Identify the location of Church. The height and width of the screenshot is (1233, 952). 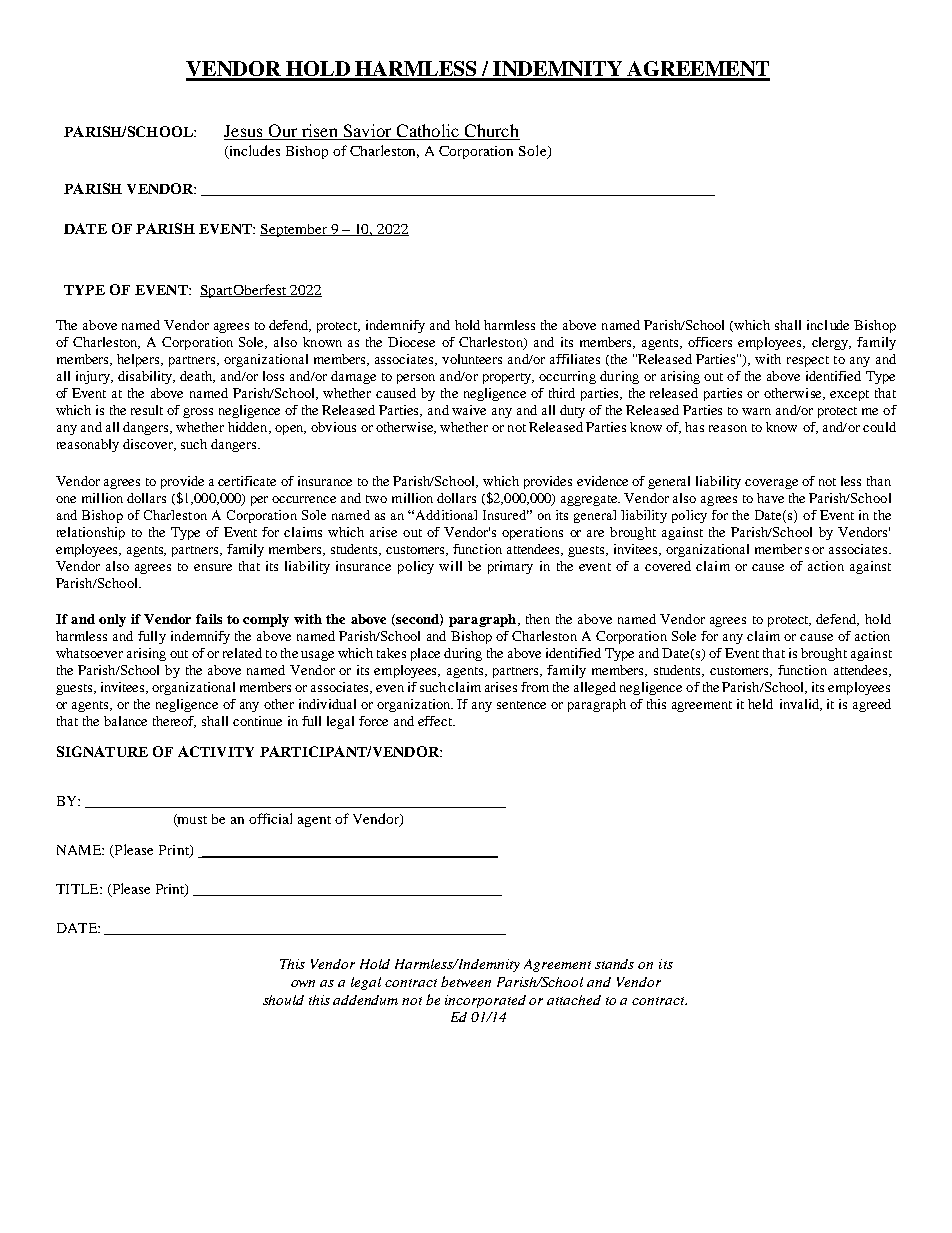
(491, 132).
